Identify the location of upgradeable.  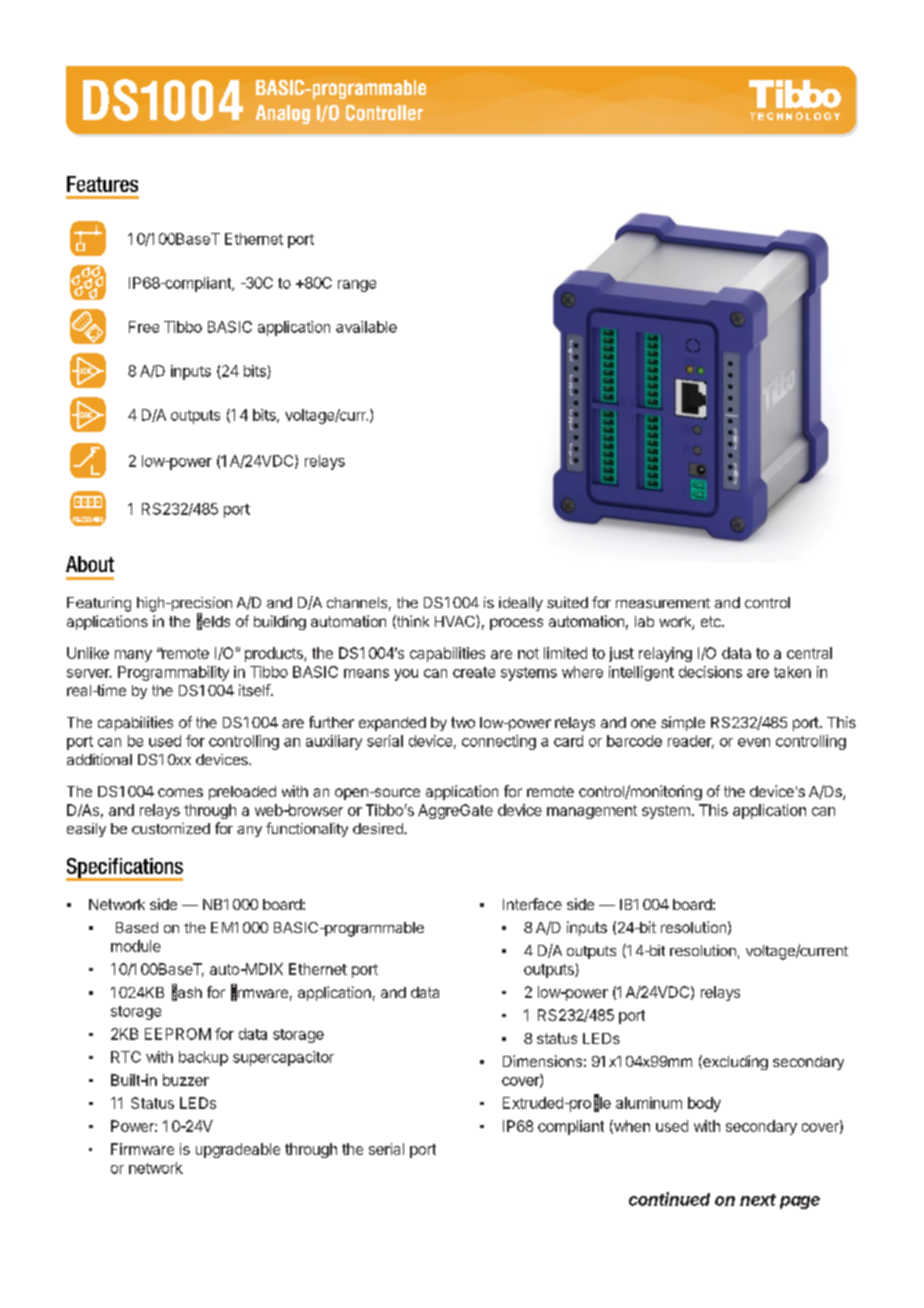
(238, 1150).
